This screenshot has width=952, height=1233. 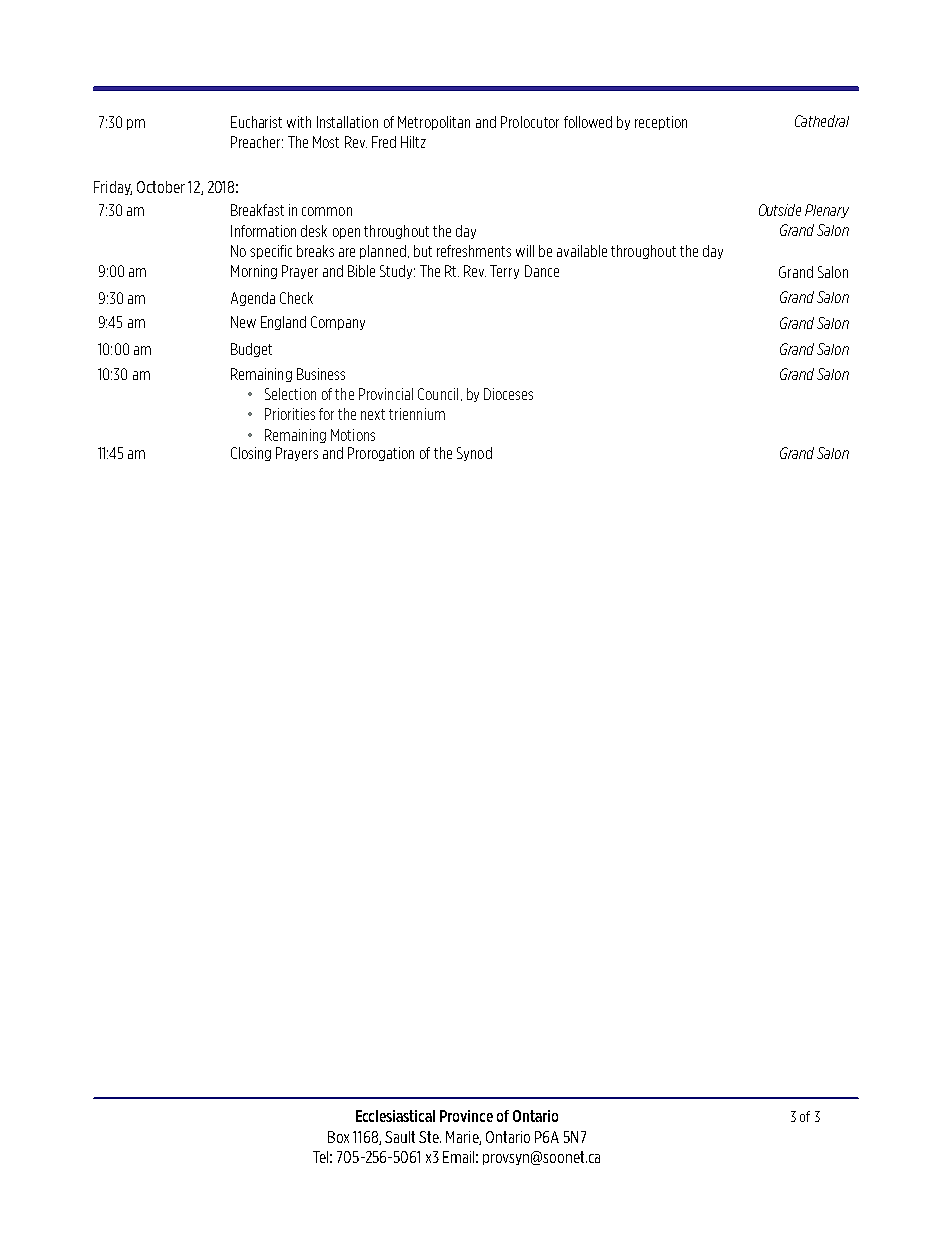 I want to click on Preacher, so click(x=257, y=142).
